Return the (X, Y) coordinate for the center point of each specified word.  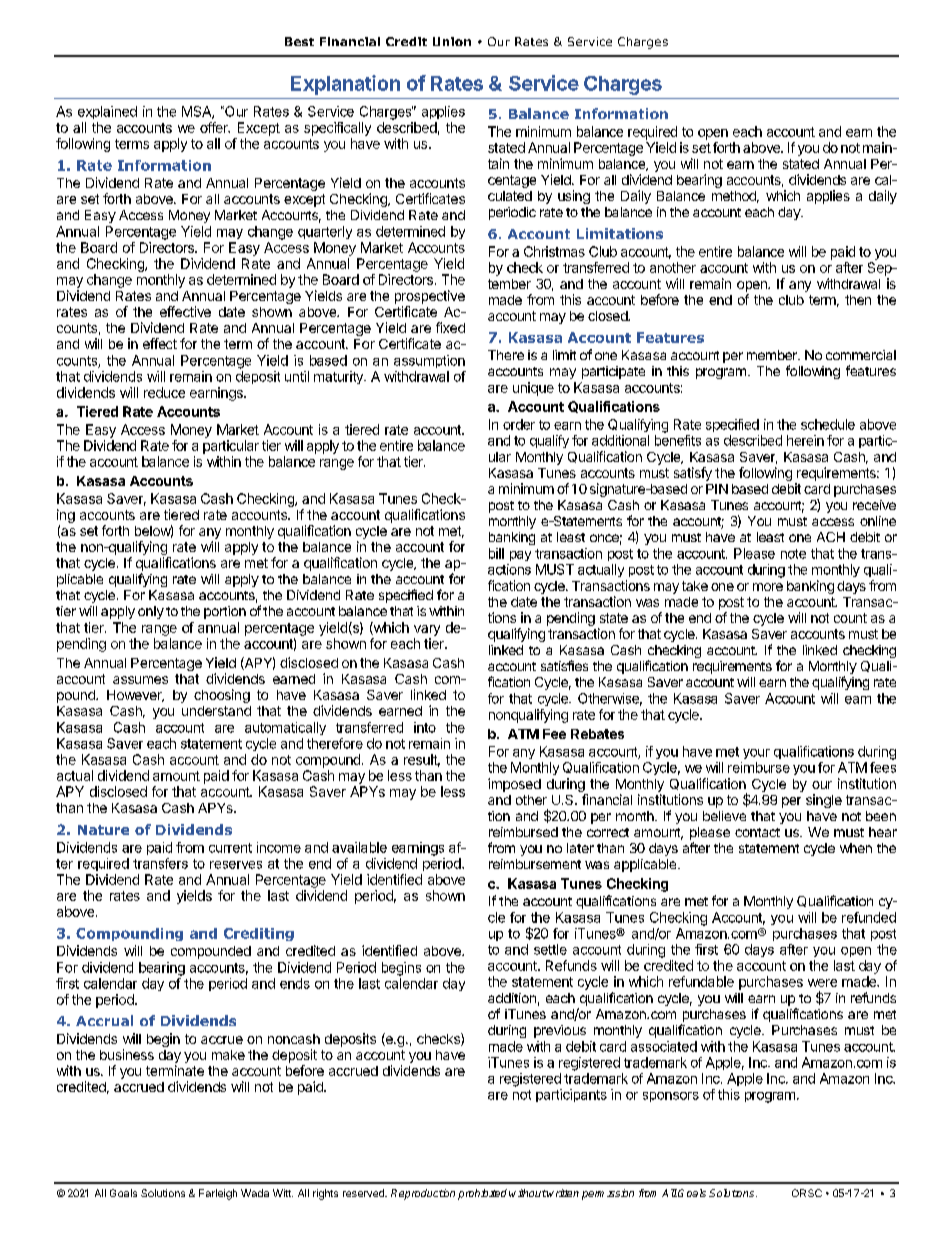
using (574, 197)
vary (427, 630)
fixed (450, 327)
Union (452, 41)
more (768, 587)
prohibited (482, 1194)
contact (757, 832)
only (151, 612)
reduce (164, 392)
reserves (236, 865)
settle (550, 949)
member (773, 355)
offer (215, 127)
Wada (255, 1193)
